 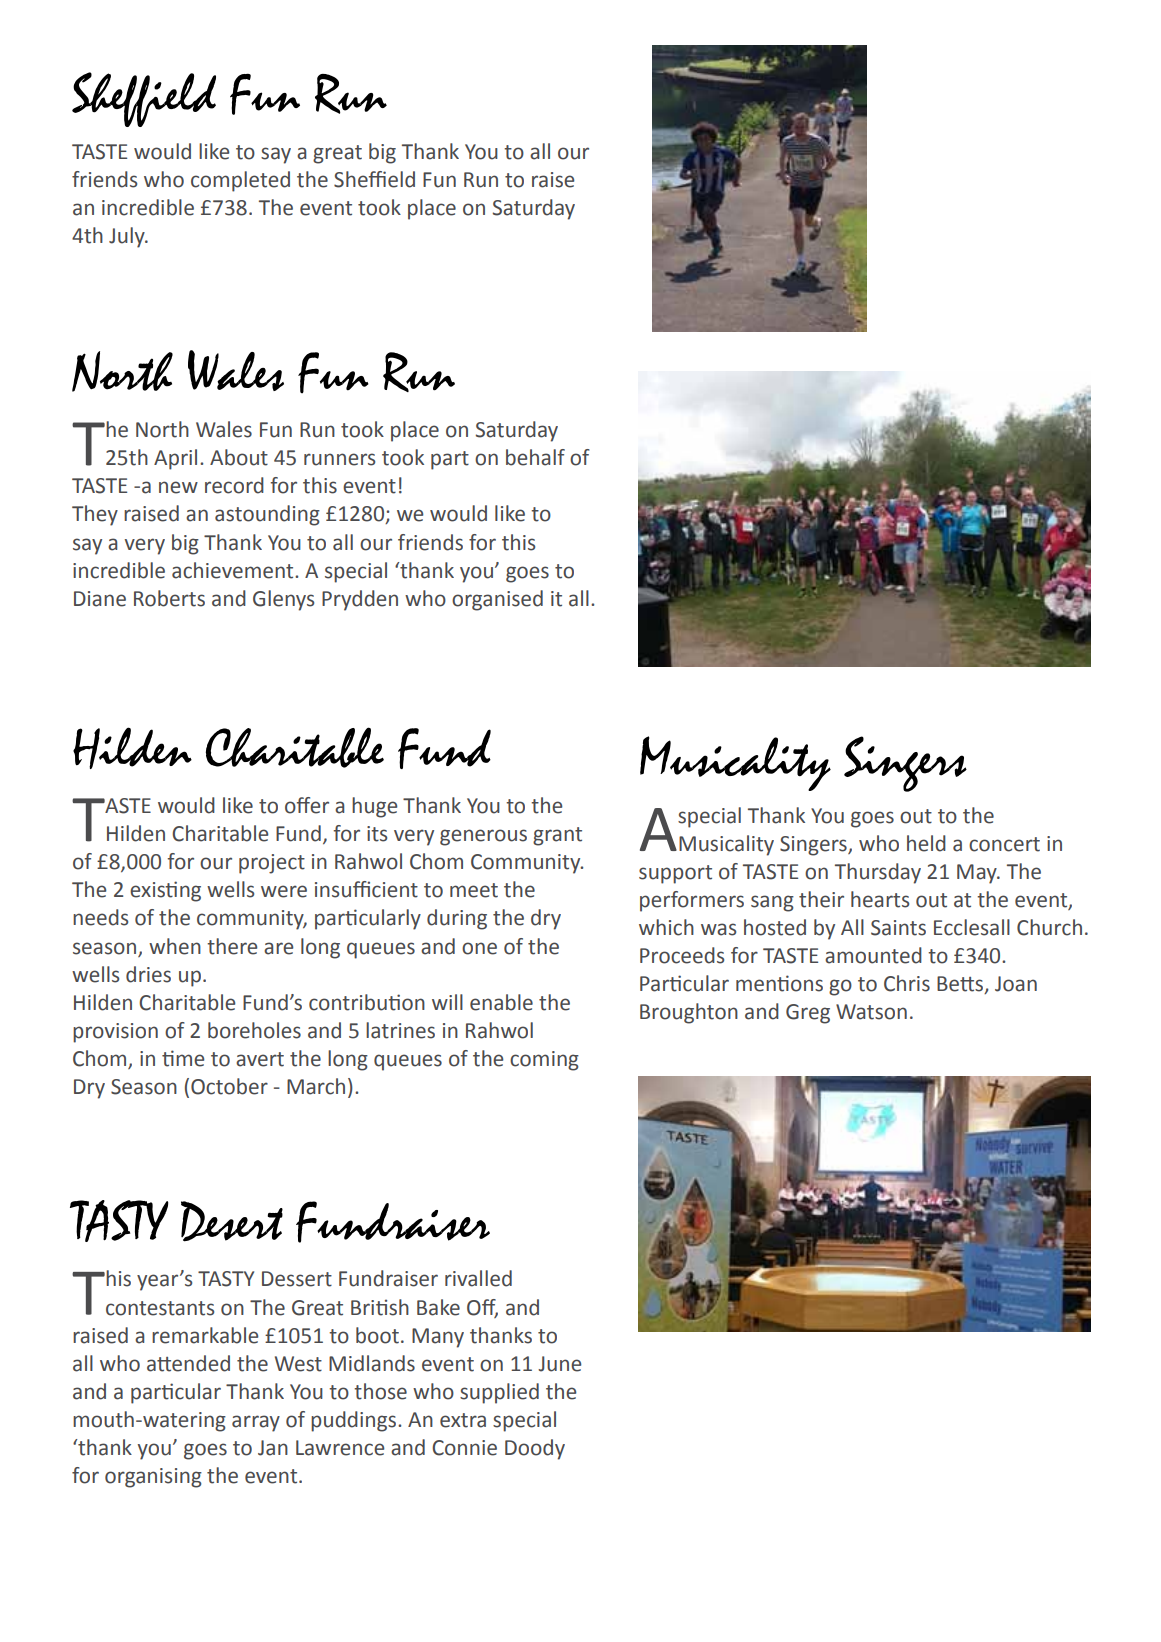 What do you see at coordinates (497, 600) in the screenshot?
I see `organised` at bounding box center [497, 600].
